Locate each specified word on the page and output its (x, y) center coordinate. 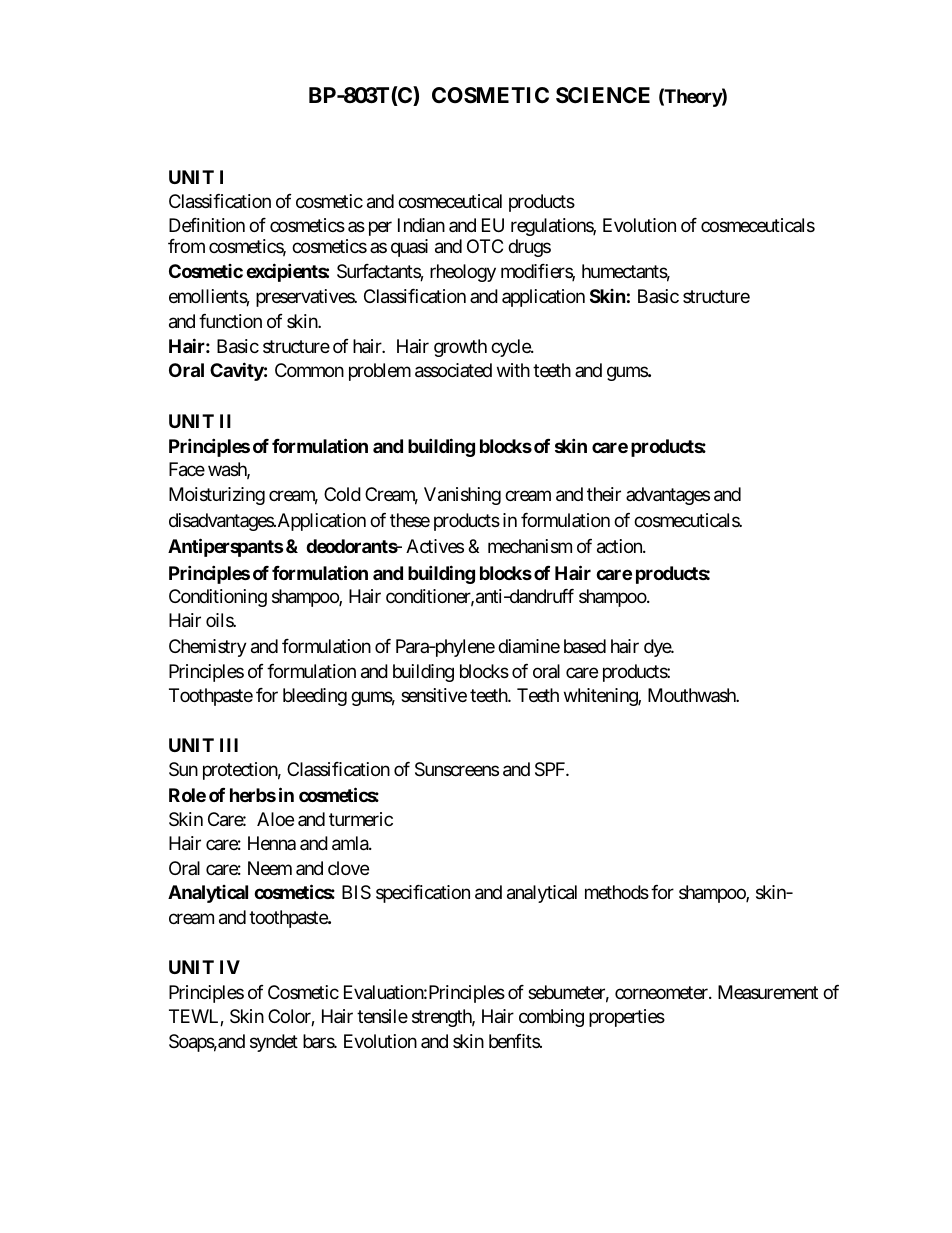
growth (460, 348)
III (229, 745)
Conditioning (218, 598)
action (620, 546)
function (230, 321)
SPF (551, 769)
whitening (601, 697)
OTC (485, 246)
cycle (511, 348)
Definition (207, 225)
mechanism (530, 546)
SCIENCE (603, 95)
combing (551, 1018)
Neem (270, 868)
